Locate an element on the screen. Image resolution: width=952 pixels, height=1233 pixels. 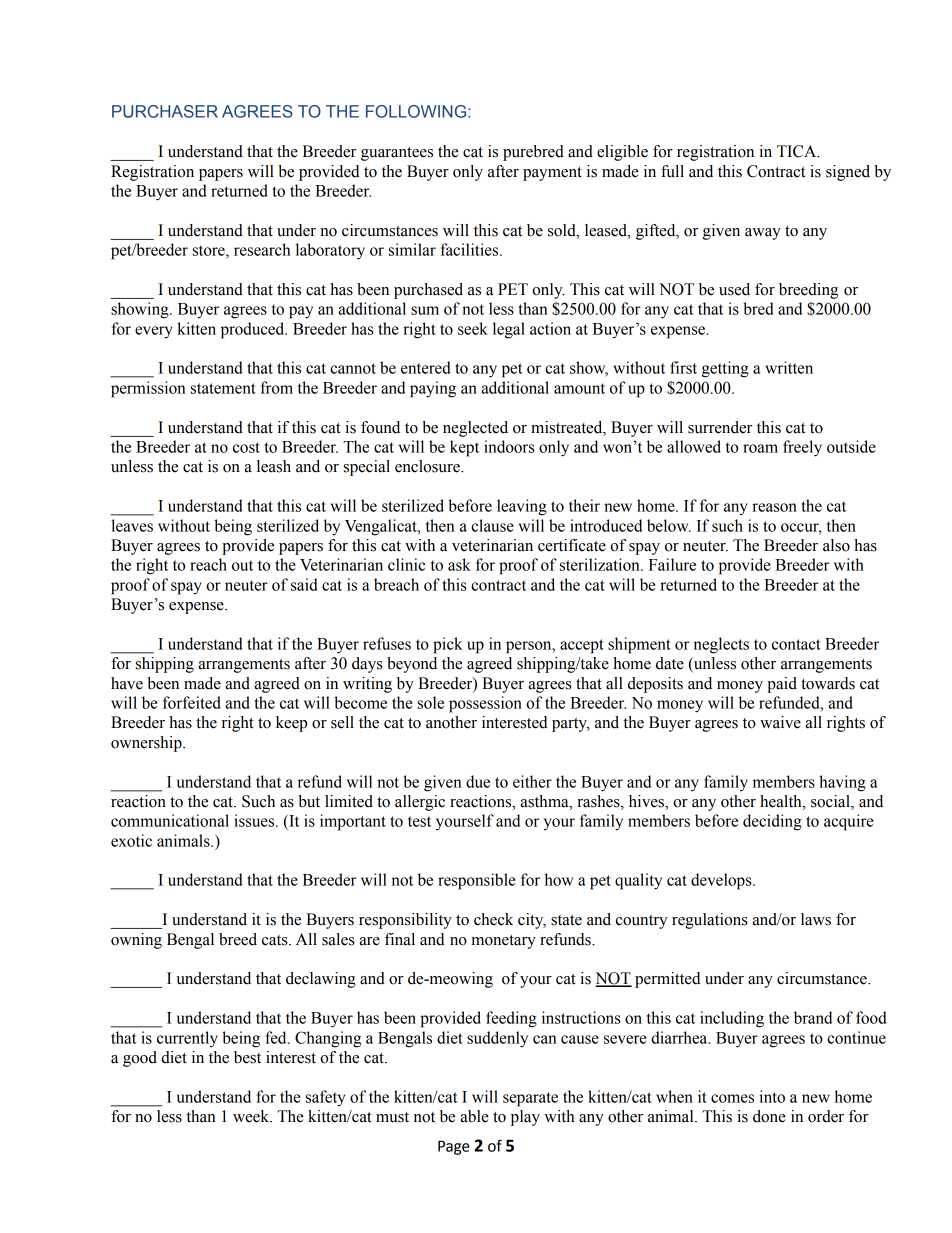
TICA is located at coordinates (798, 151).
